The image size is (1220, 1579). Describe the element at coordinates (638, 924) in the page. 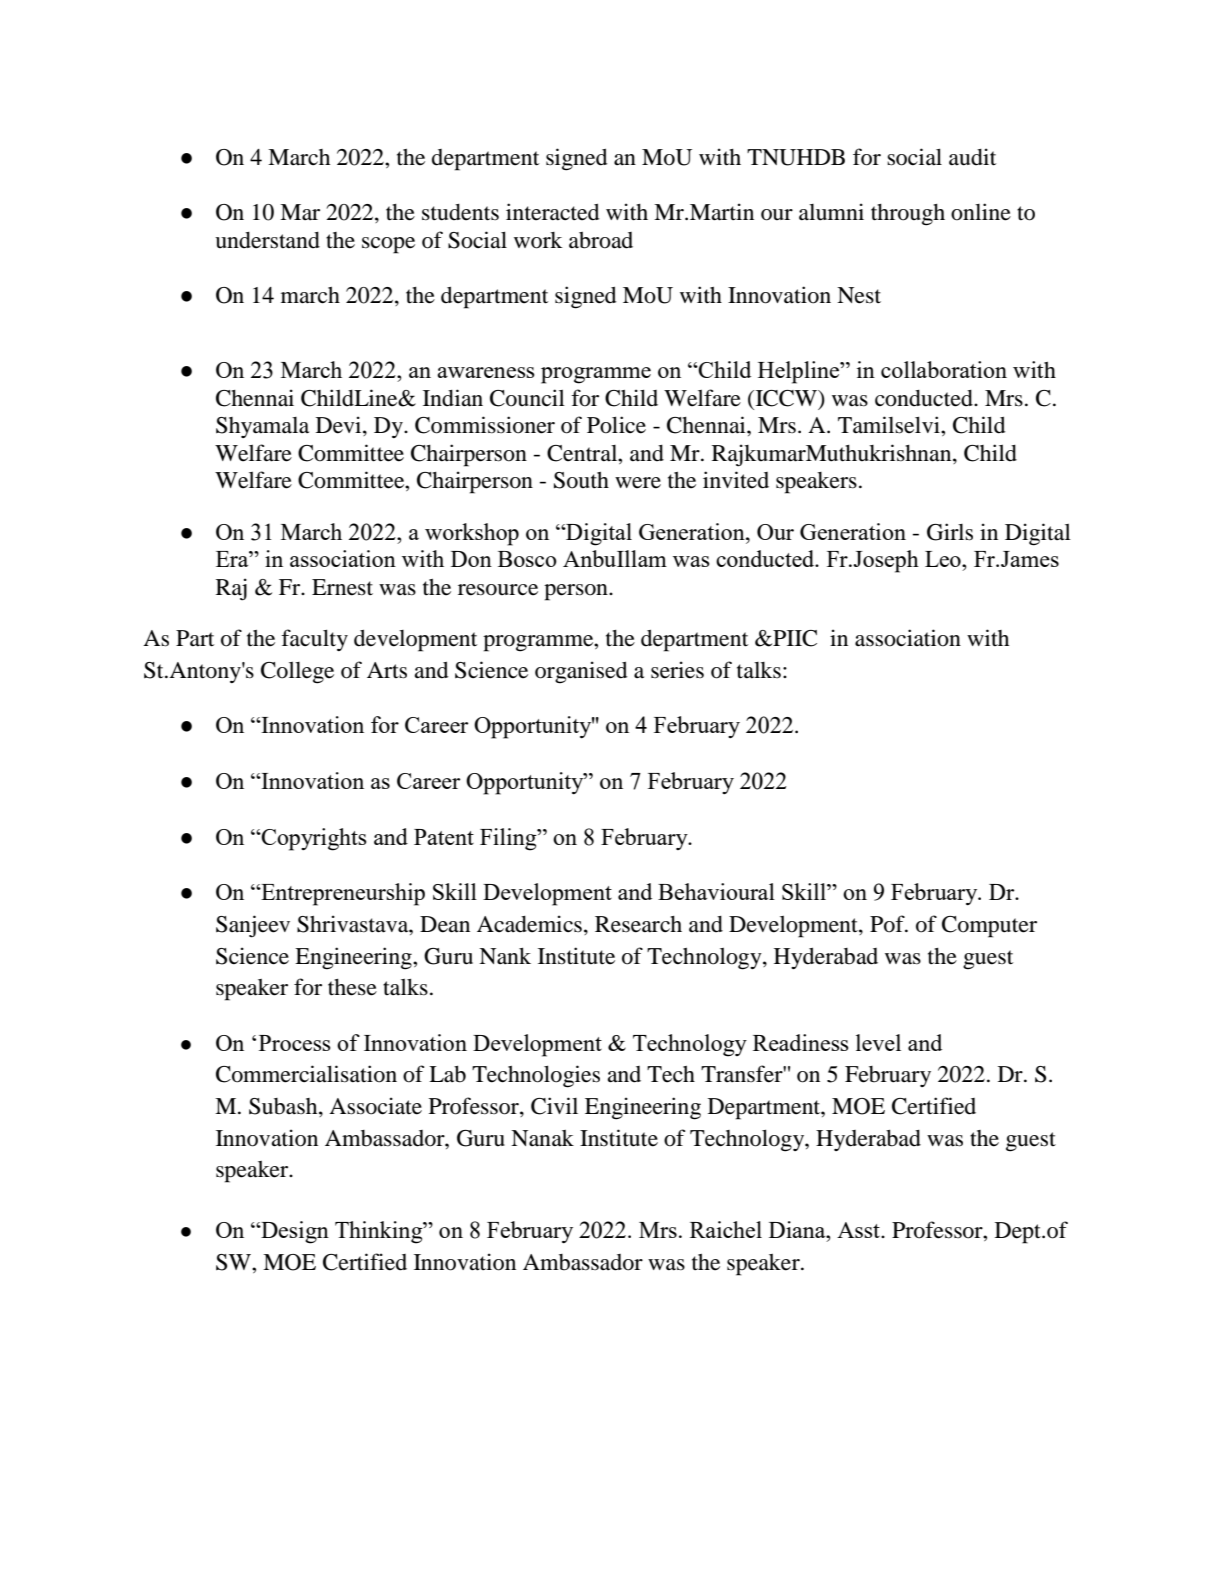

I see `Research` at that location.
